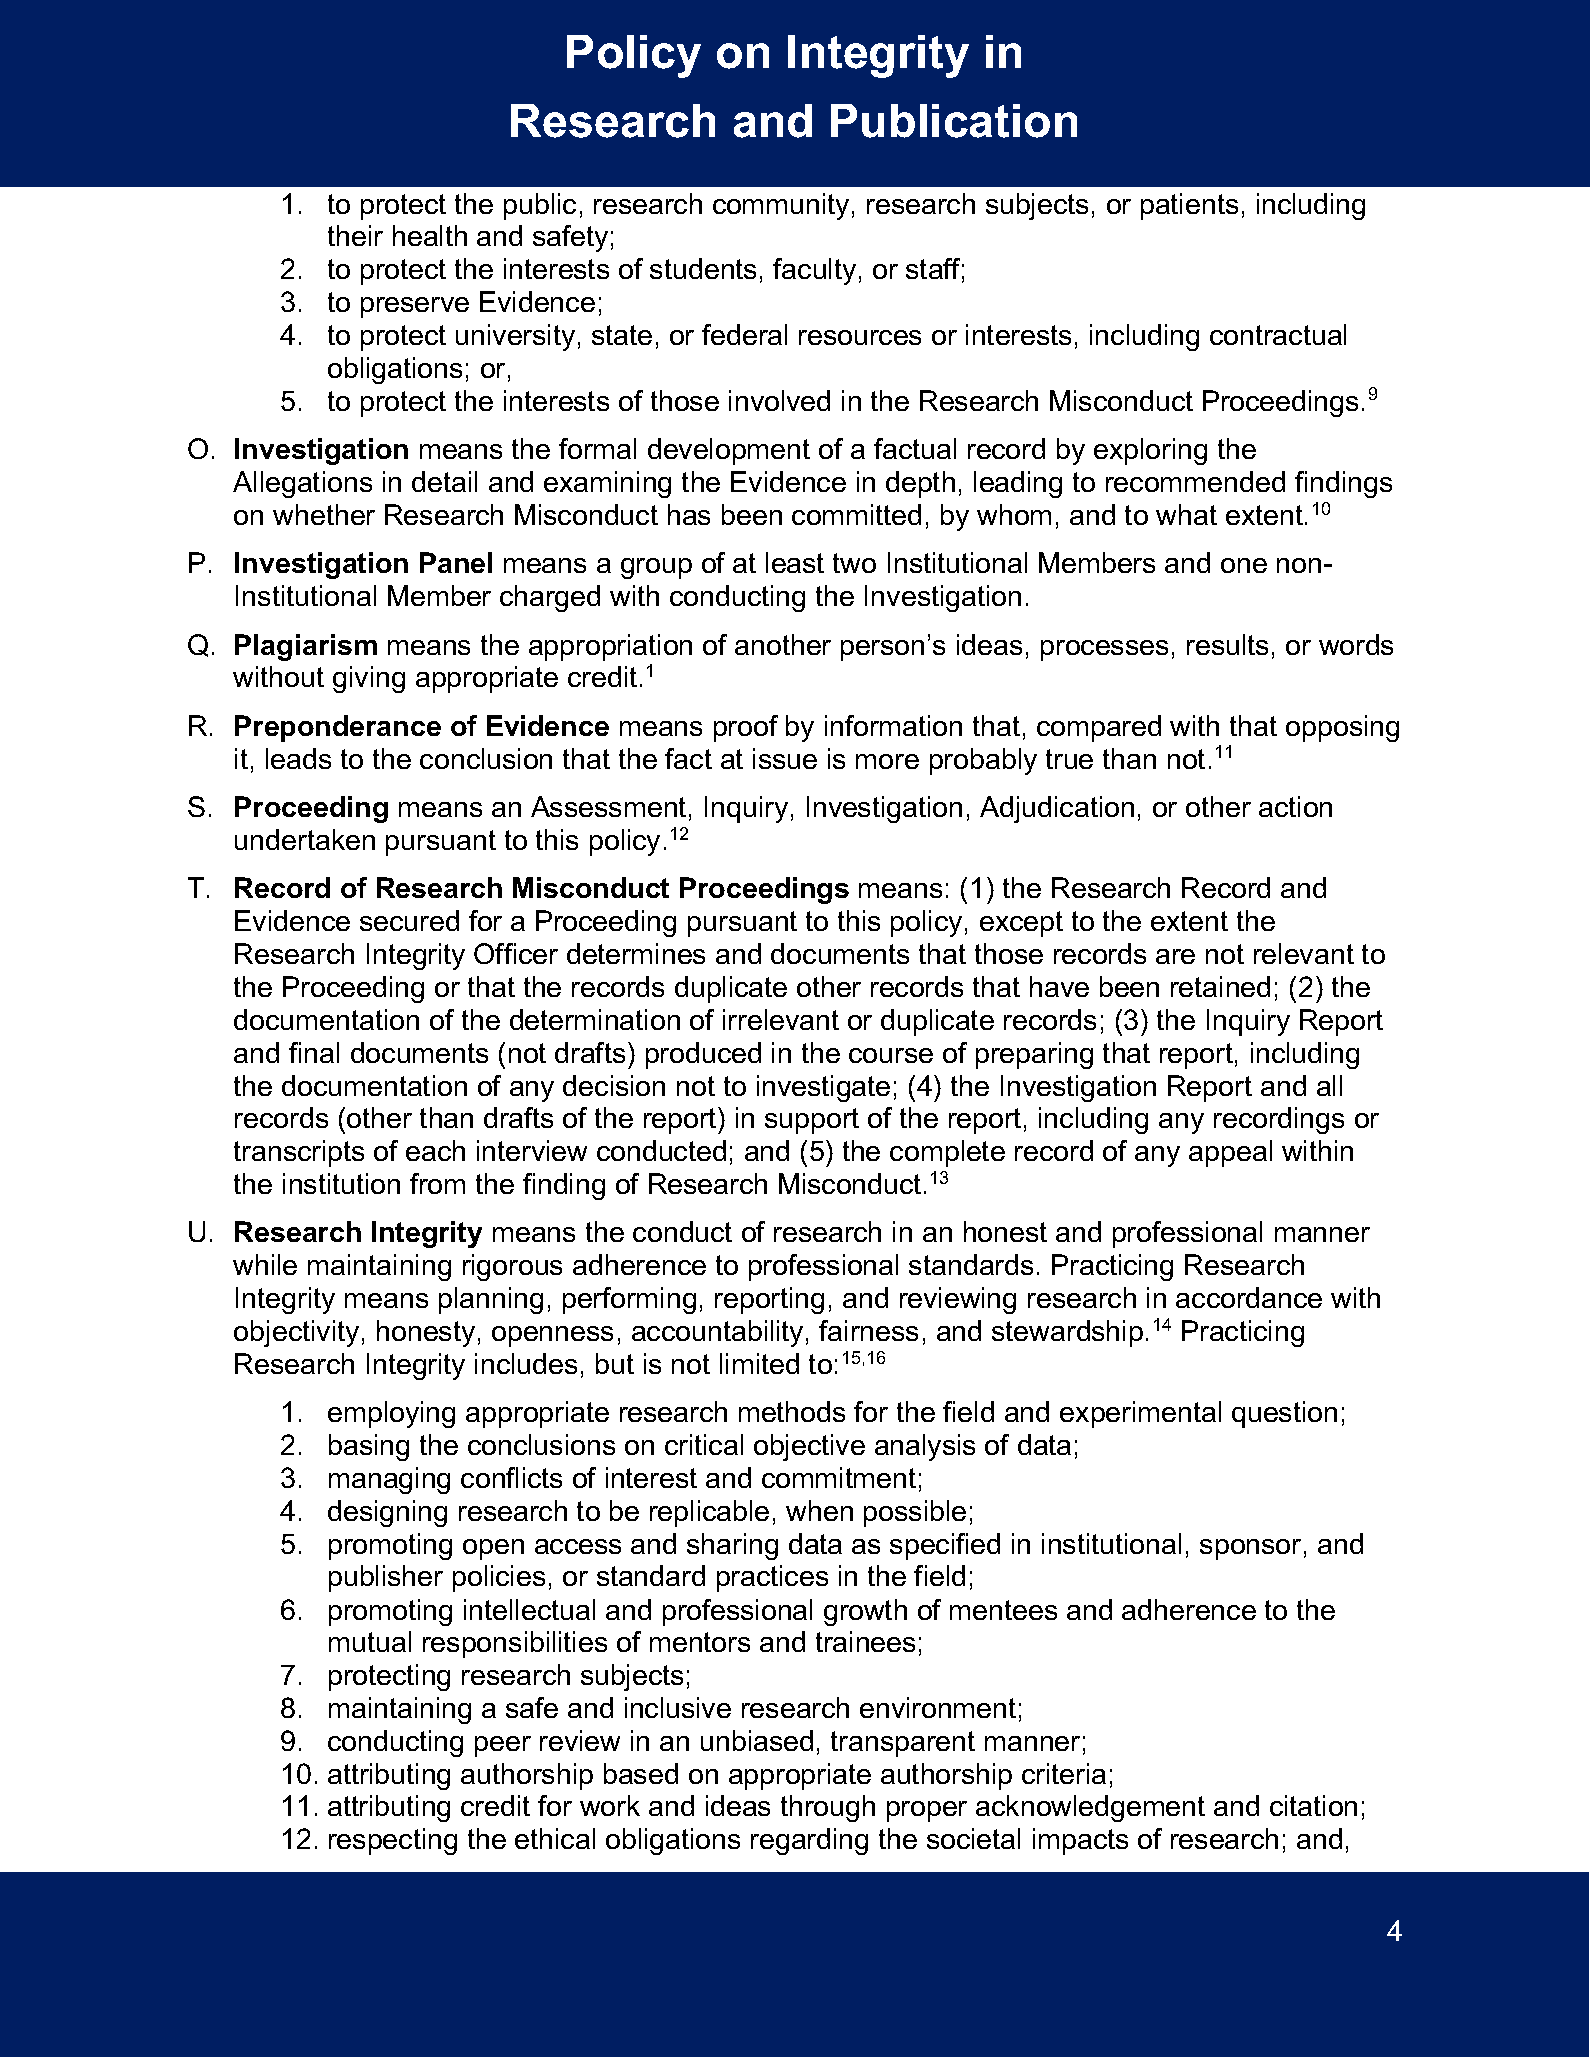 The height and width of the screenshot is (2057, 1590). I want to click on through, so click(828, 1808).
